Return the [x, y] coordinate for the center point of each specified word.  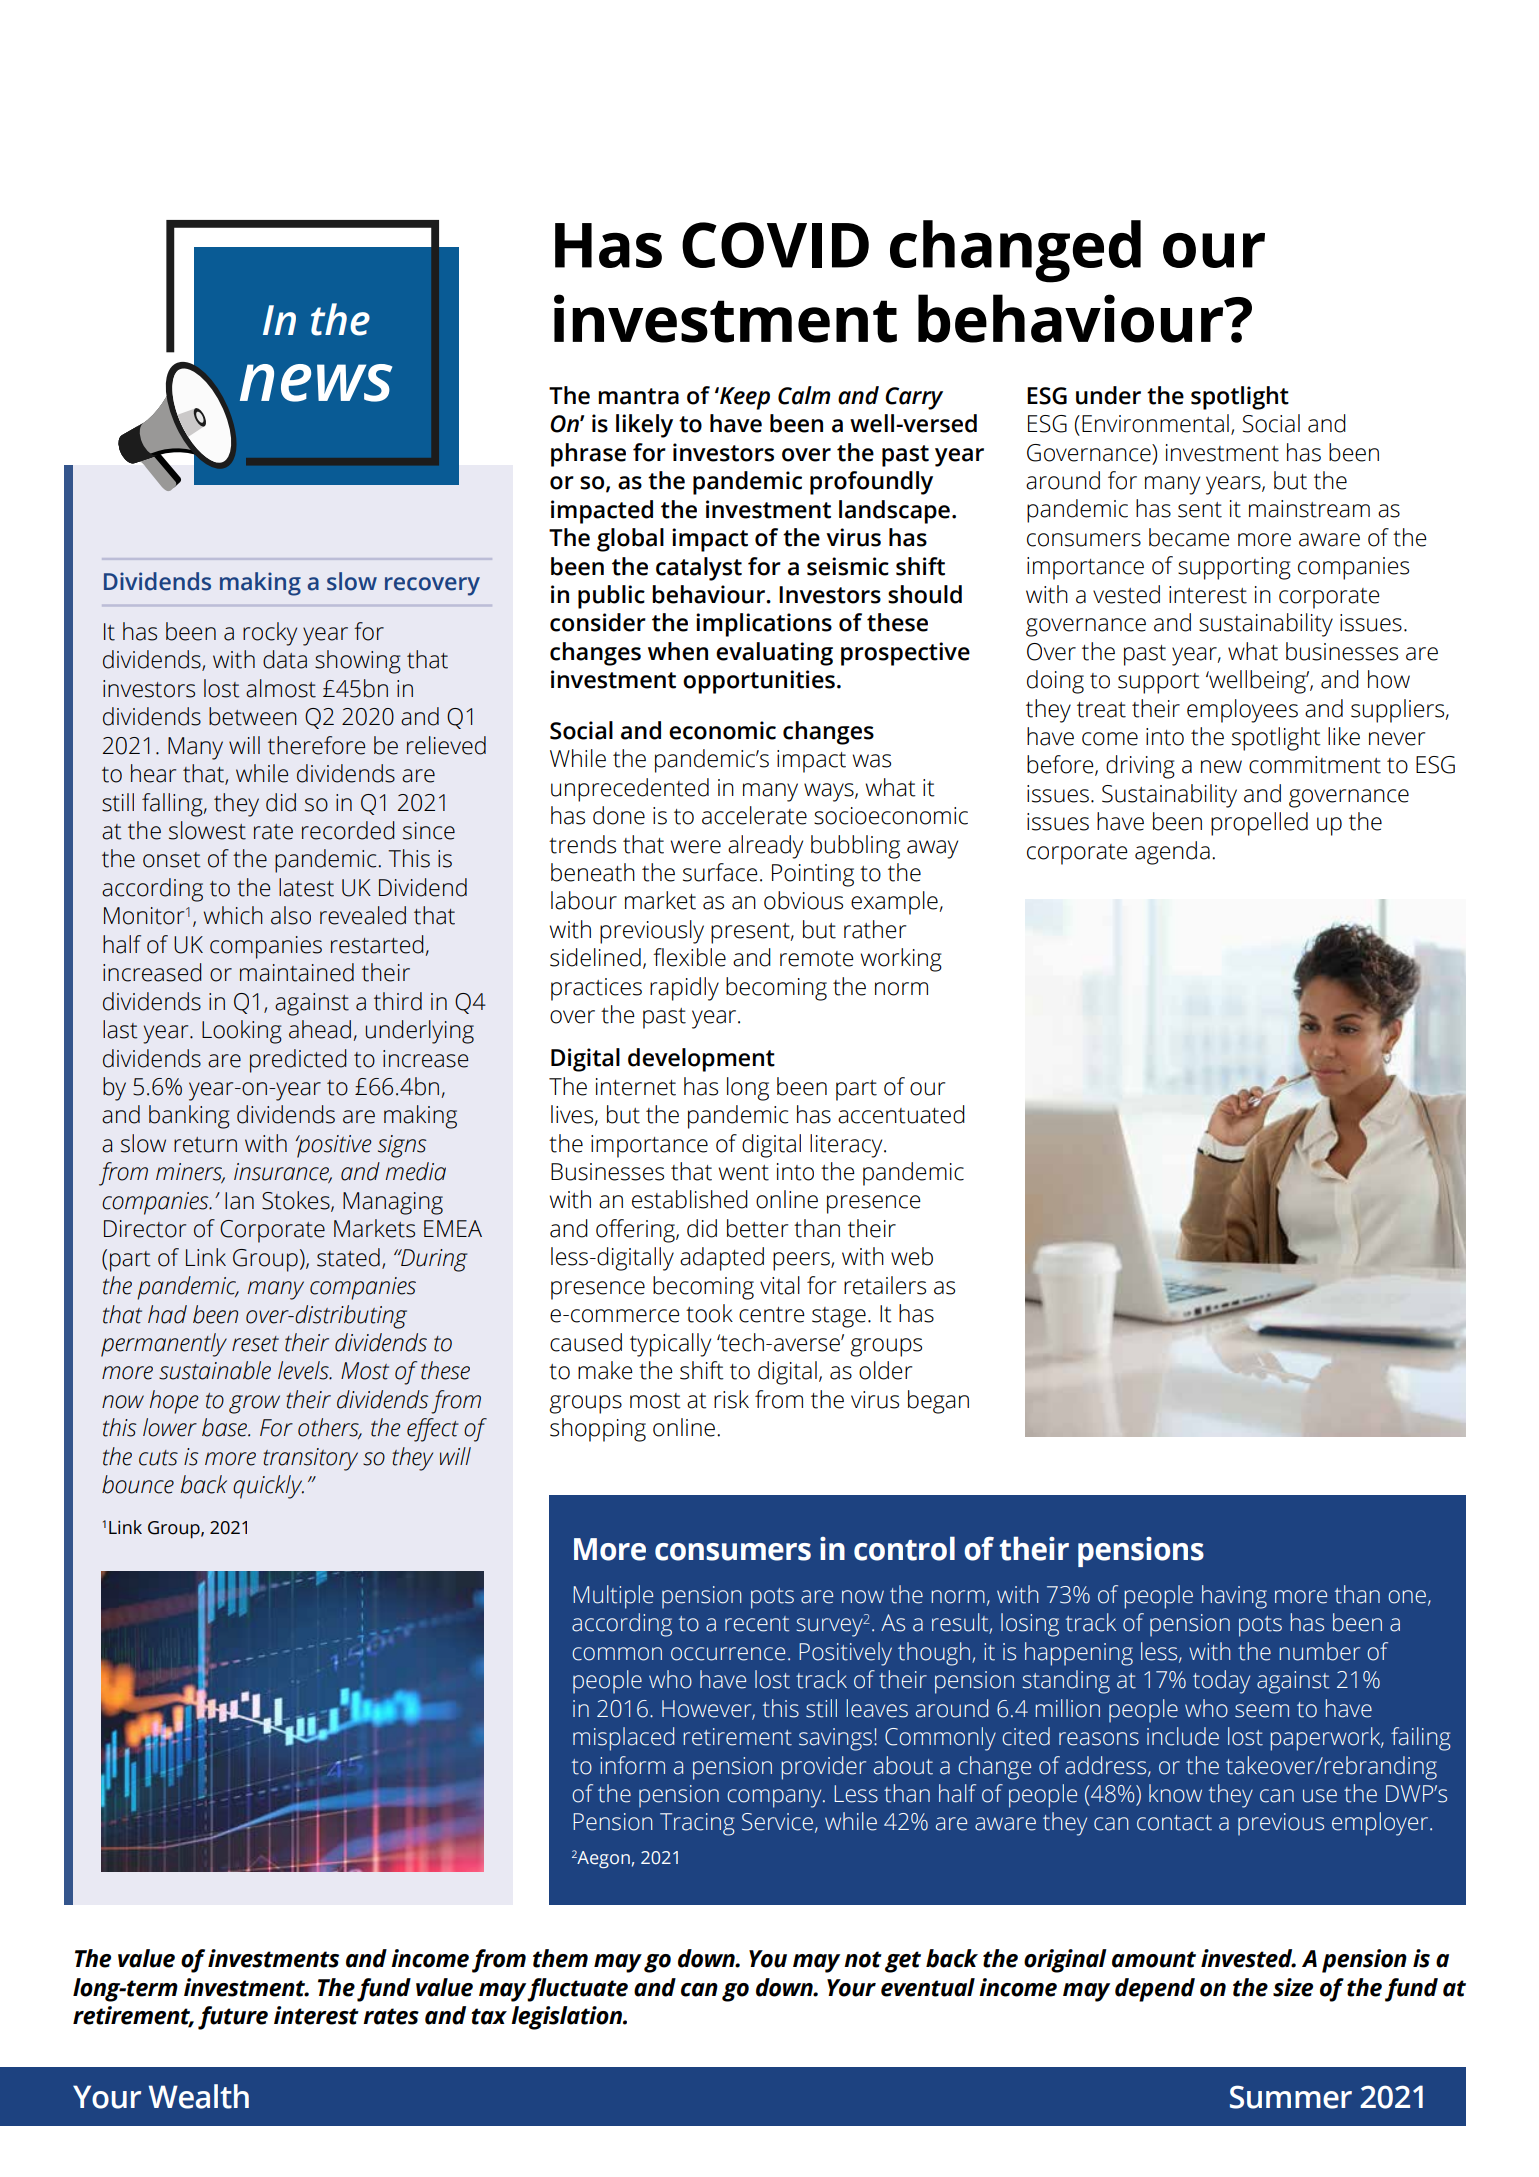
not [863, 1959]
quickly [268, 1487]
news [316, 383]
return [205, 1145]
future [233, 2018]
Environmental [1155, 423]
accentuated [901, 1114]
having [1234, 1597]
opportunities [759, 682]
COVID [775, 245]
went [744, 1173]
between [253, 716]
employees [1242, 711]
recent [757, 1624]
